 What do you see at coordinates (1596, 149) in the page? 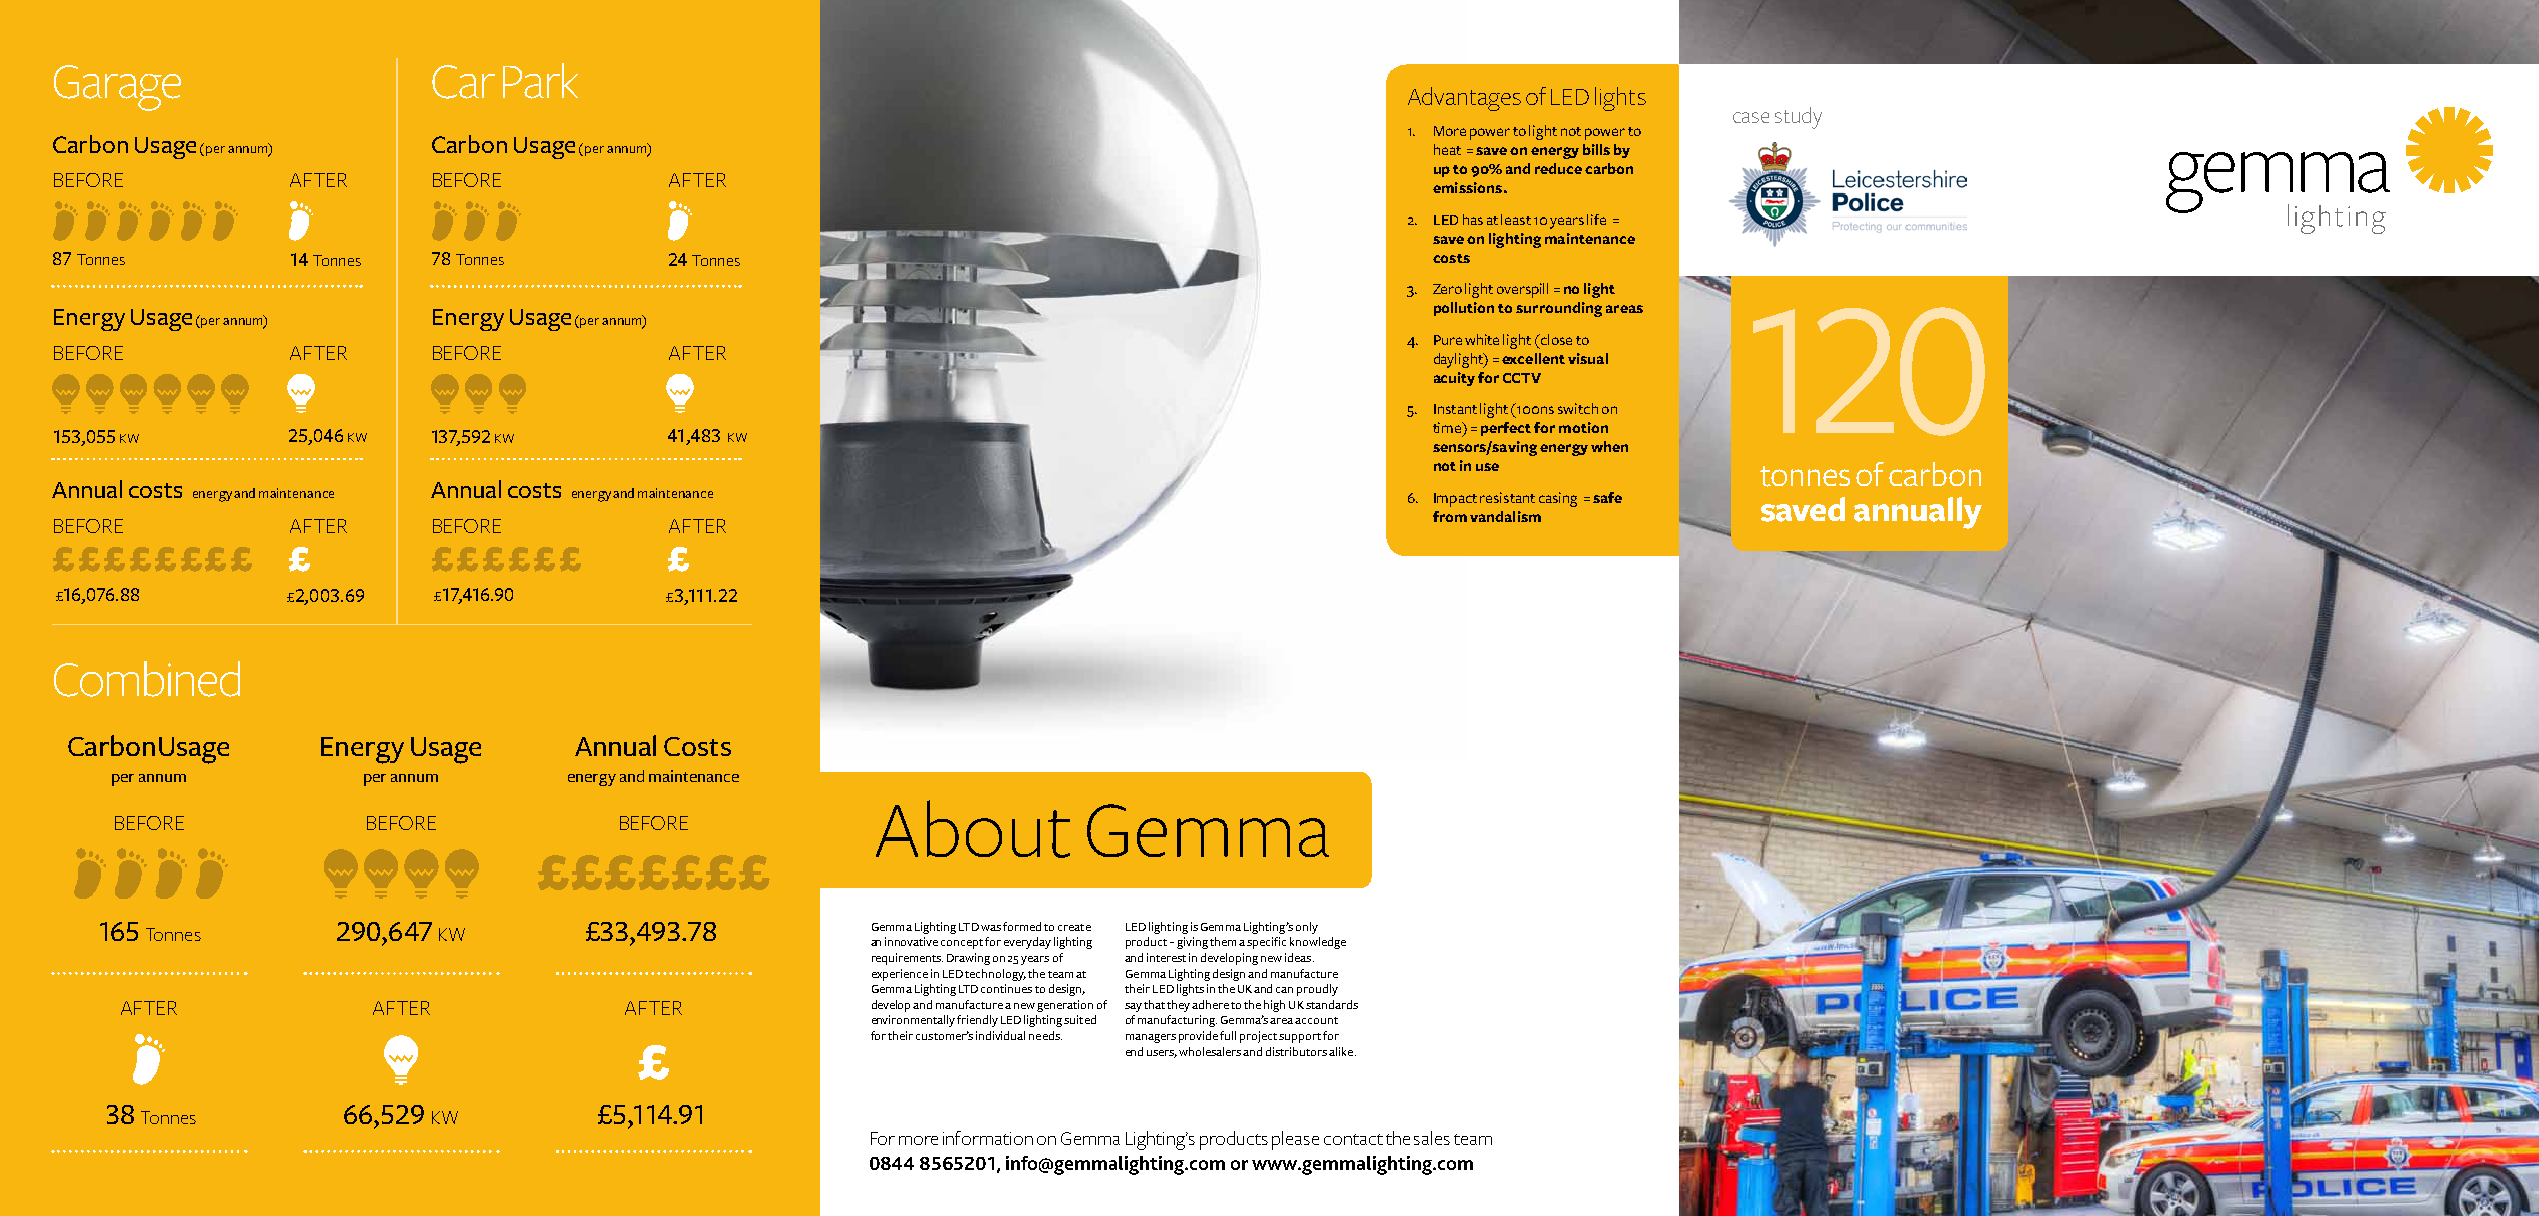
I see `bills` at bounding box center [1596, 149].
